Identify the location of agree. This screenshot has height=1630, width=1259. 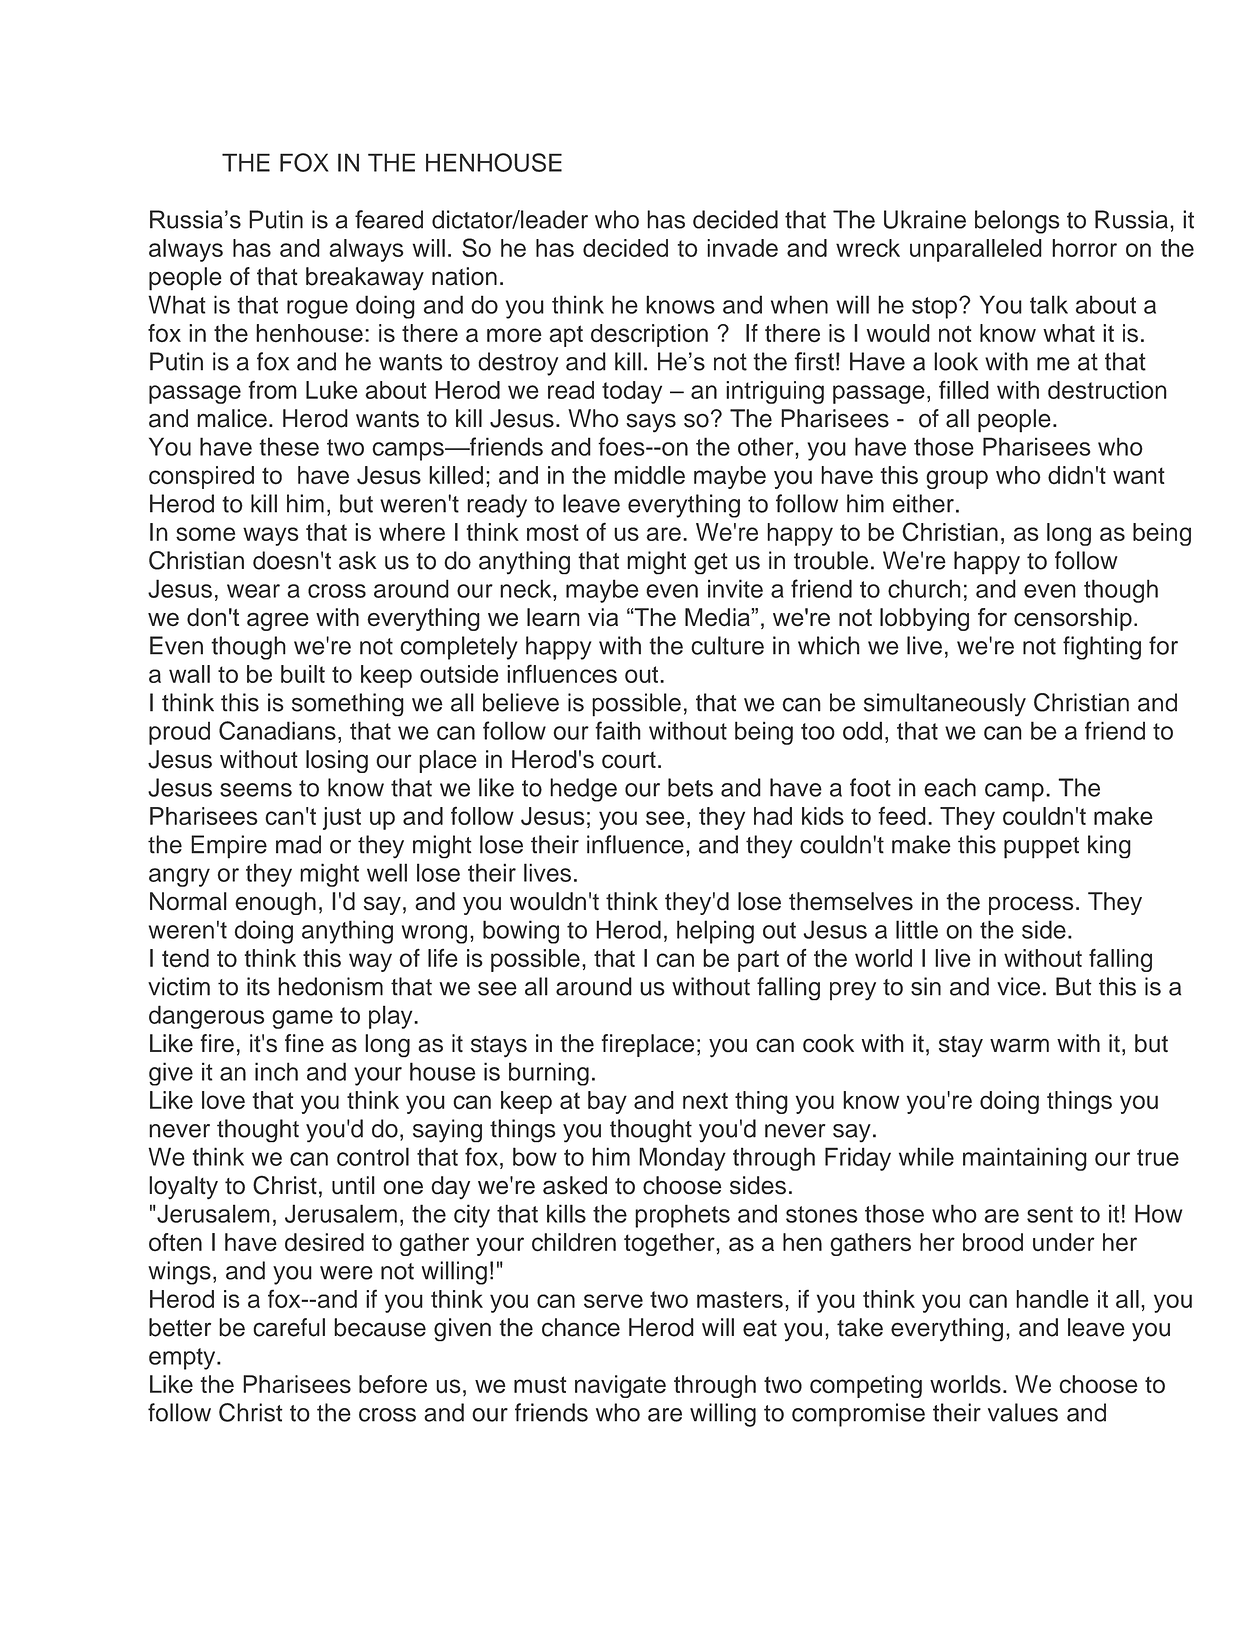
(278, 621).
